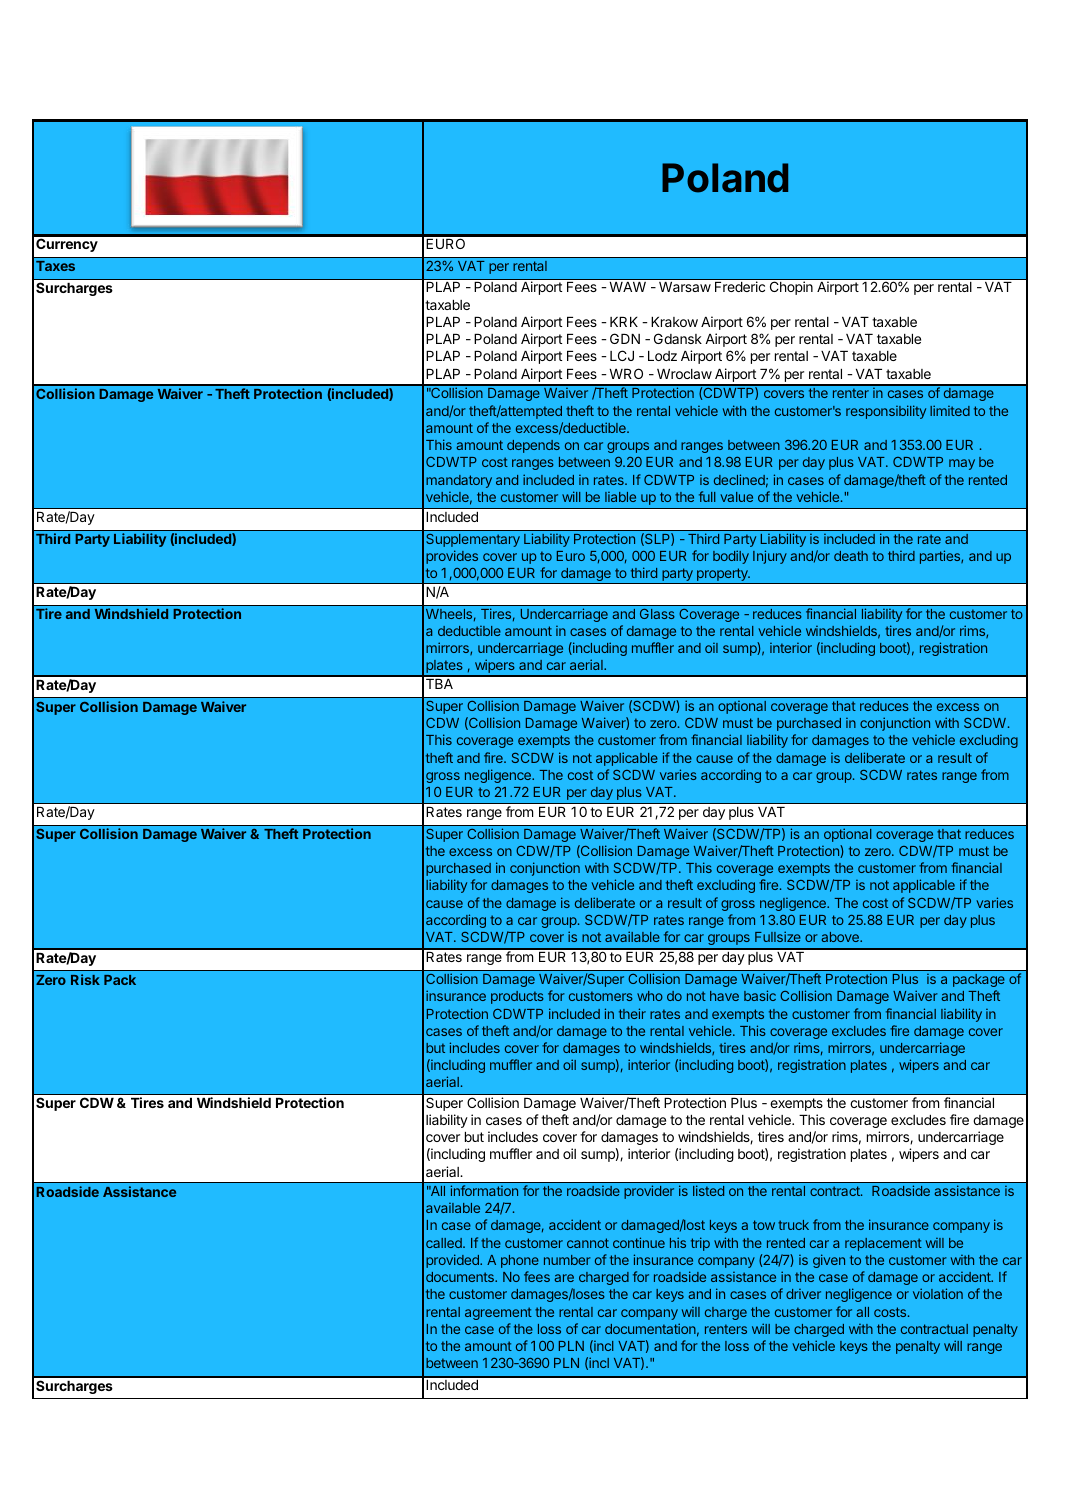 This image has height=1511, width=1068. I want to click on products, so click(517, 997).
